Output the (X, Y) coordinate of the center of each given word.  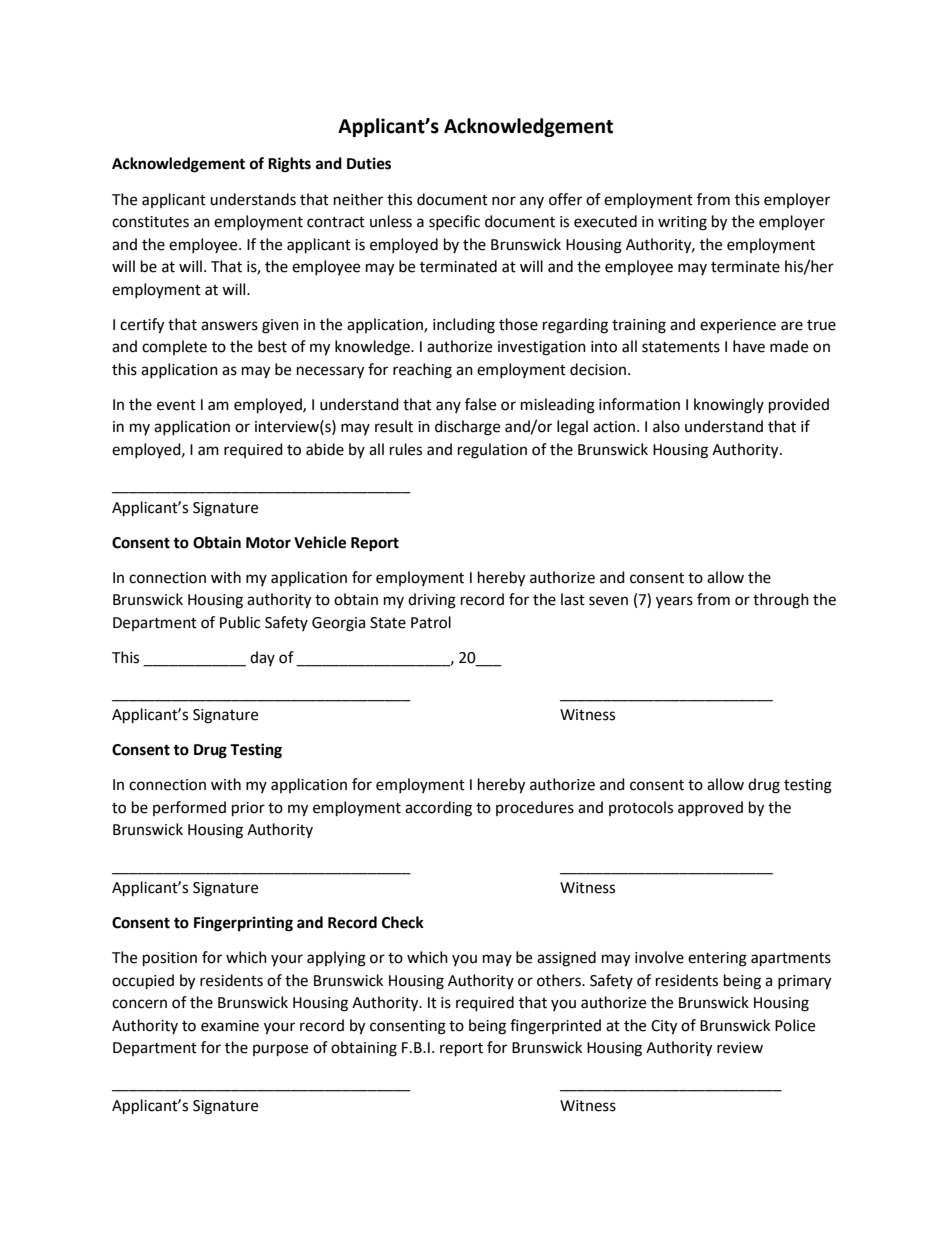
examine (230, 1026)
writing (682, 223)
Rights (289, 165)
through (781, 601)
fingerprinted (555, 1027)
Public (240, 622)
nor (504, 201)
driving (432, 601)
